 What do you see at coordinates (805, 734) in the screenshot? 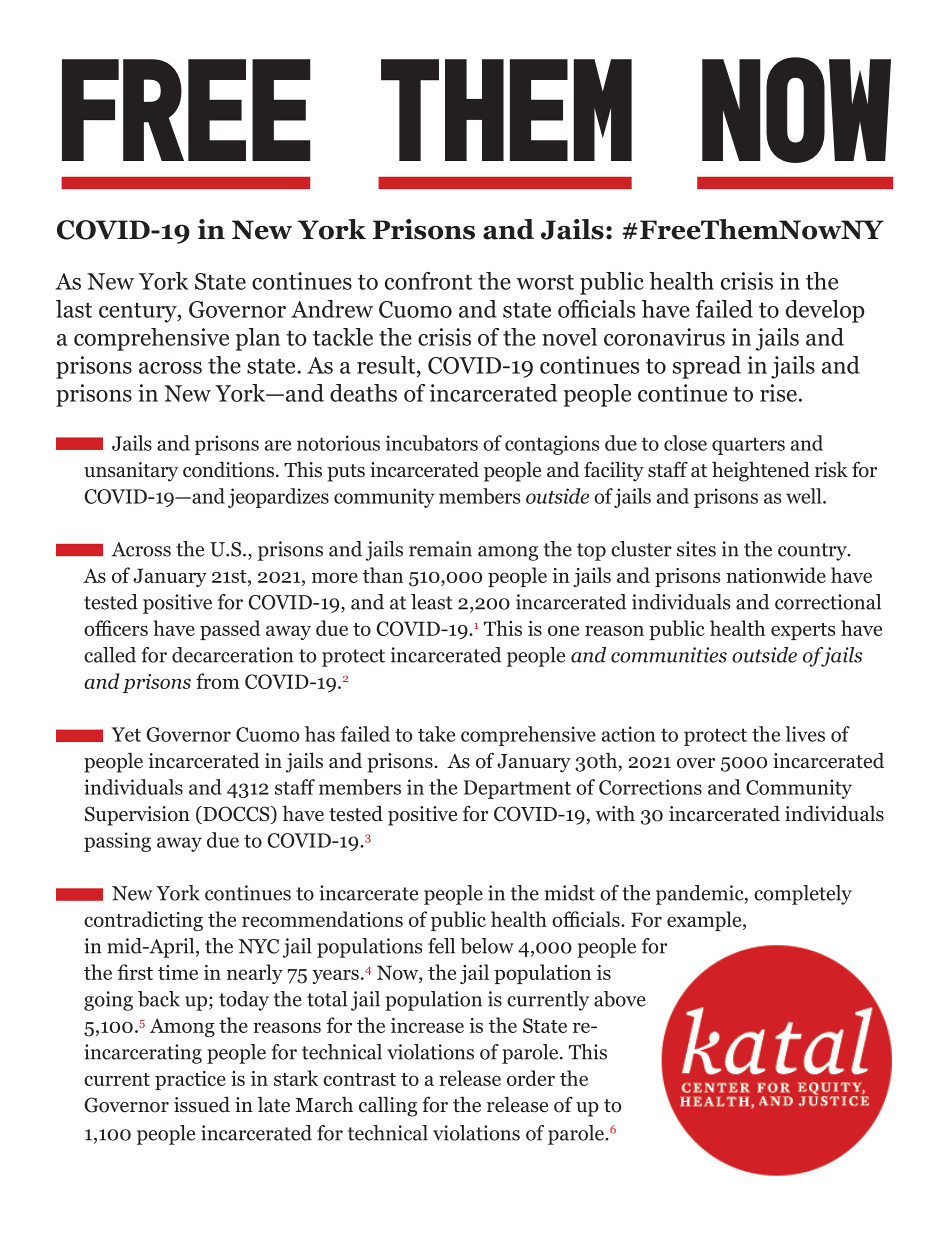
I see `lives` at bounding box center [805, 734].
